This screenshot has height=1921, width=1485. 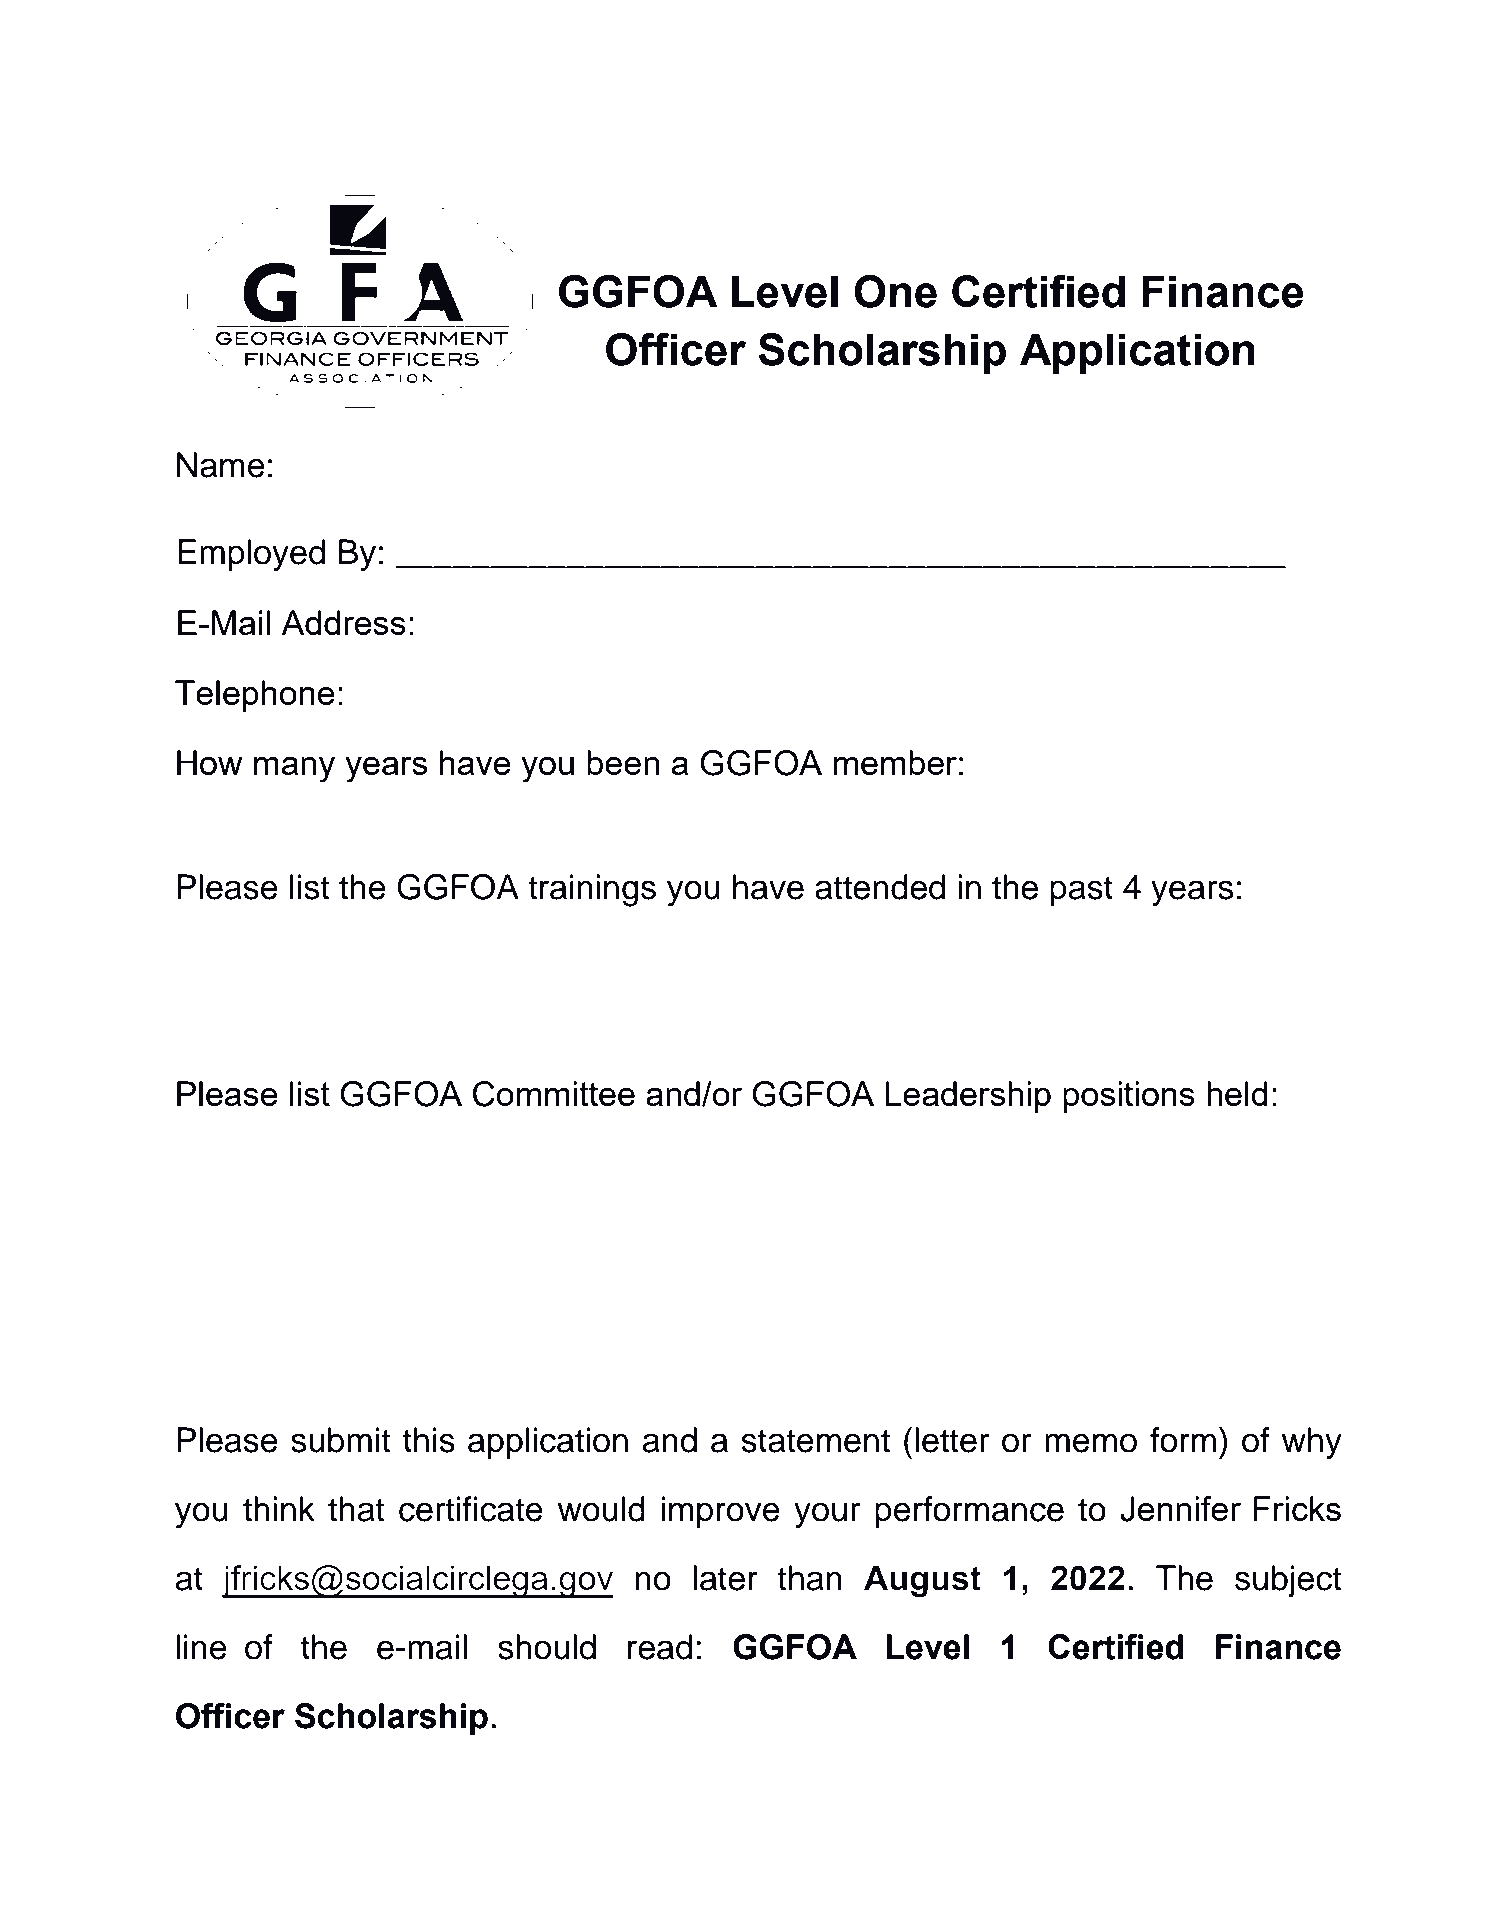 What do you see at coordinates (1081, 891) in the screenshot?
I see `past` at bounding box center [1081, 891].
